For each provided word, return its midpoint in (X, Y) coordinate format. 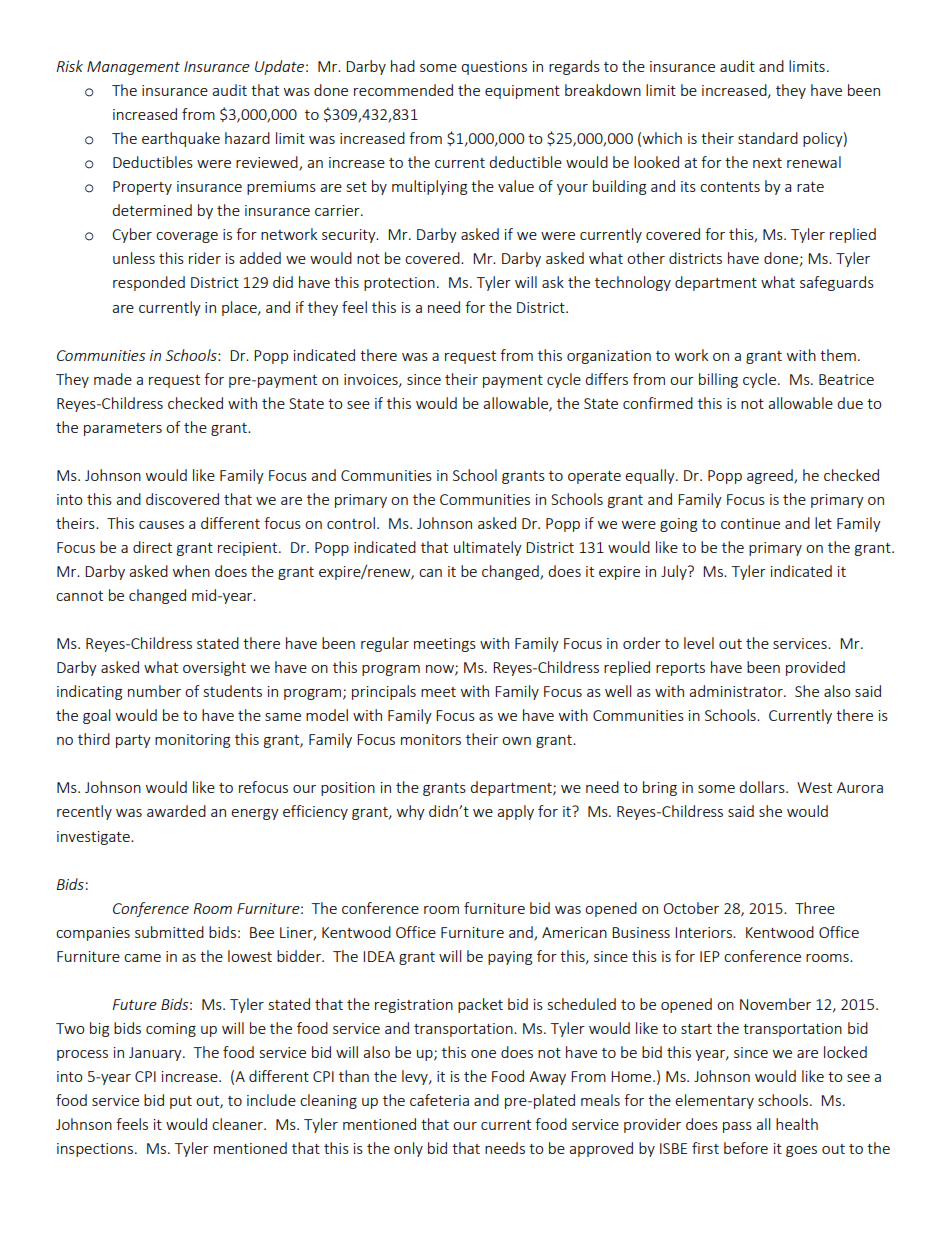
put (181, 1102)
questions (494, 68)
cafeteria (439, 1100)
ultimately (488, 548)
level (699, 643)
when (191, 571)
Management (133, 68)
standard (768, 138)
